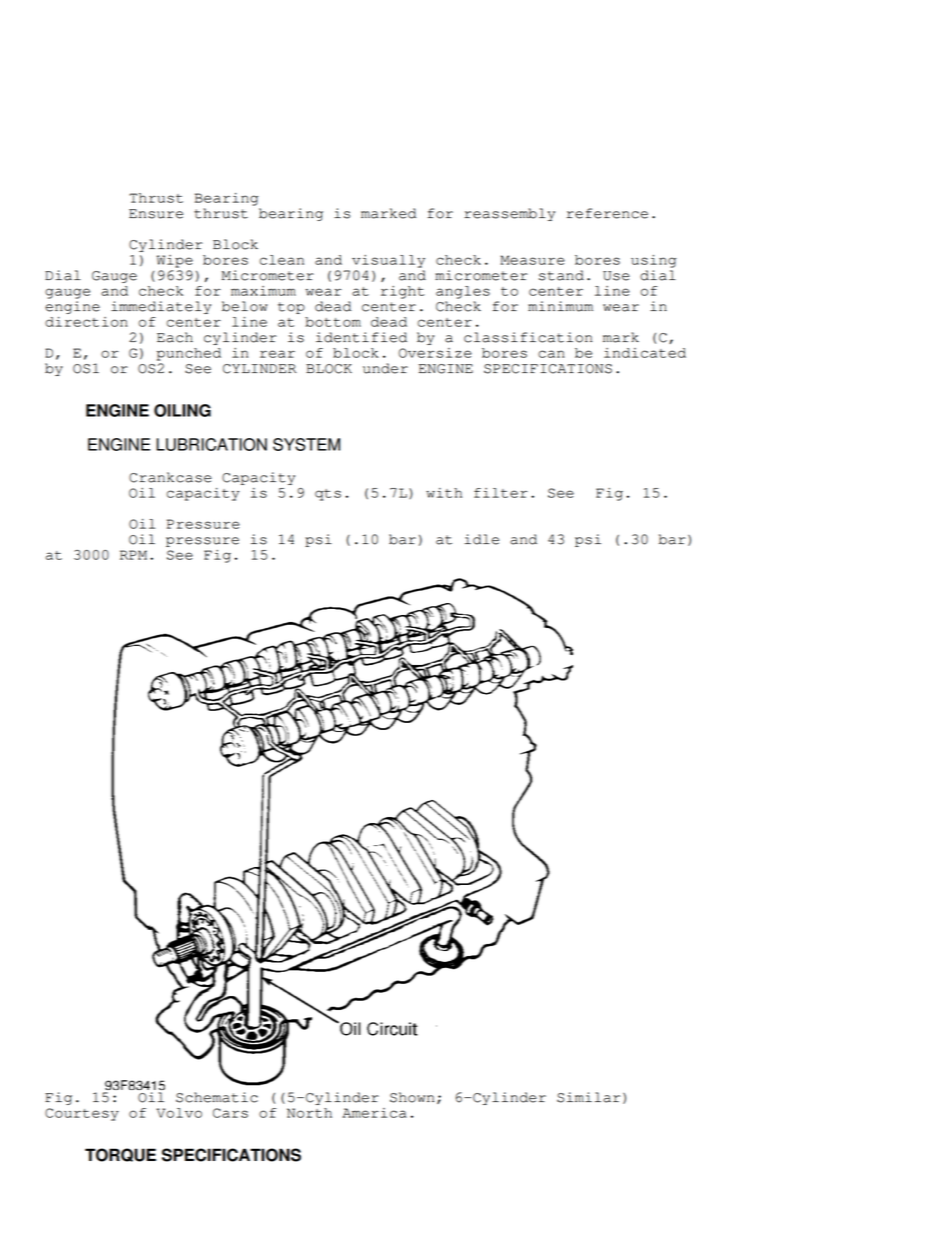 The width and height of the image is (952, 1233). I want to click on with, so click(444, 493).
